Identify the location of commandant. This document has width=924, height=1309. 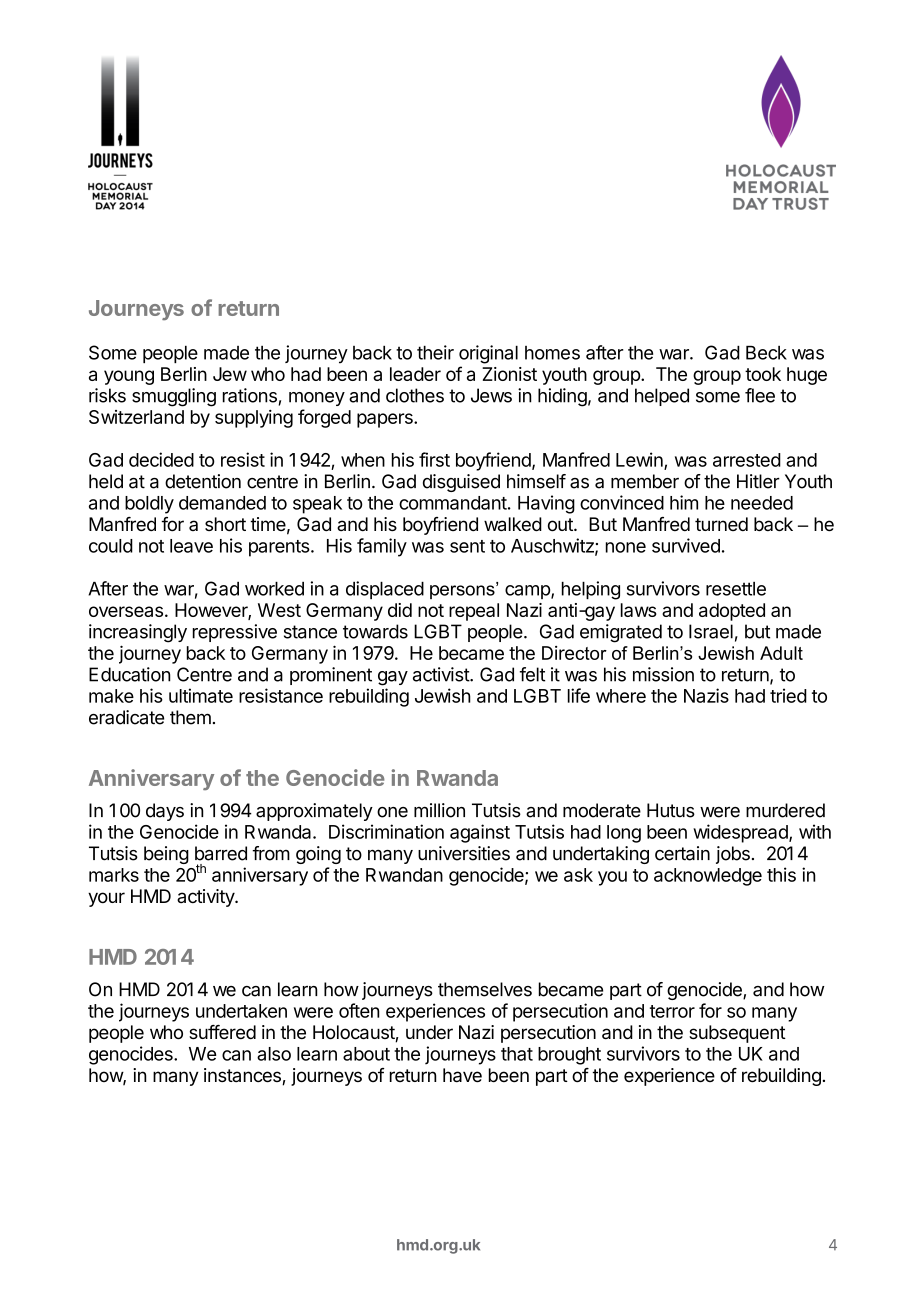
(453, 503).
